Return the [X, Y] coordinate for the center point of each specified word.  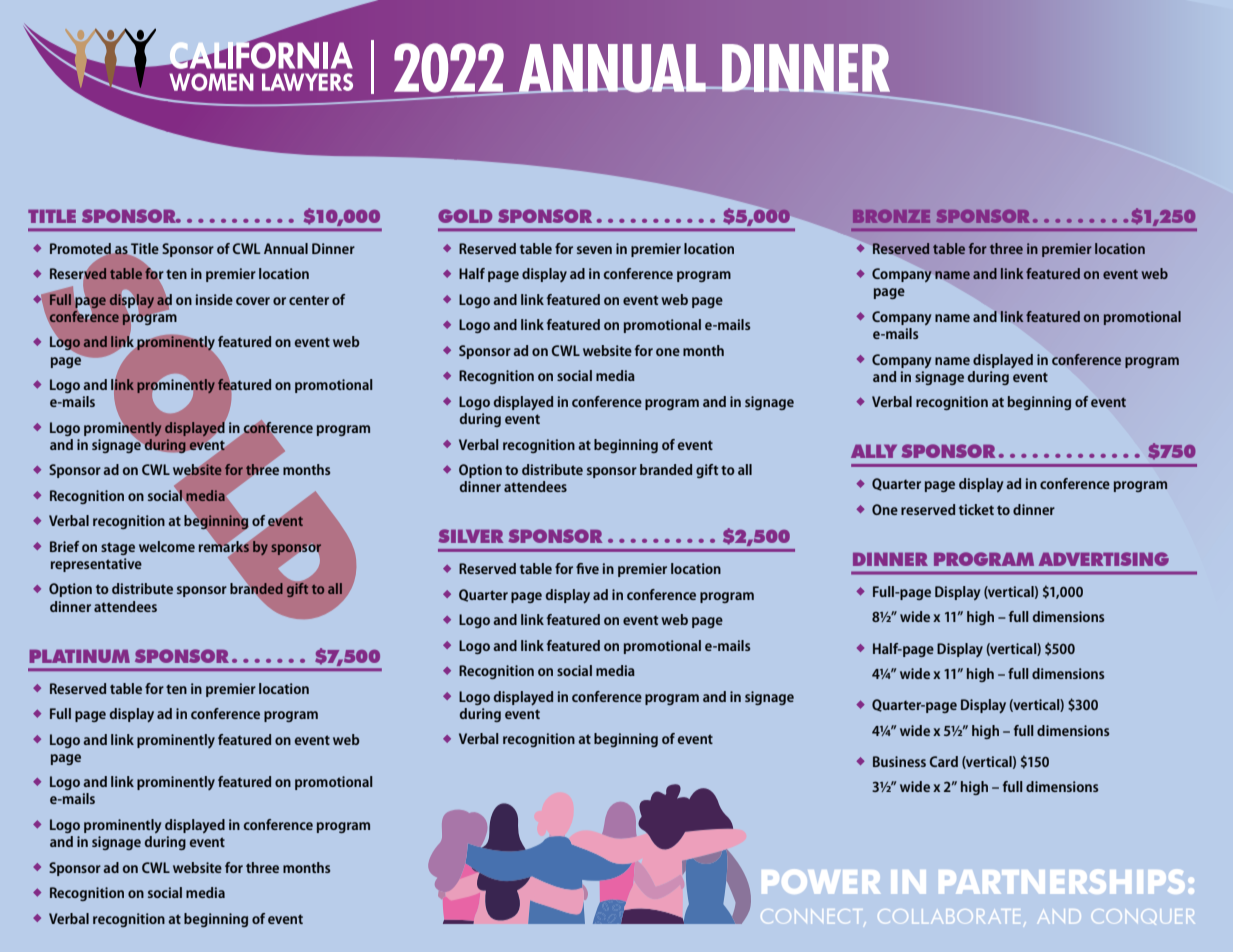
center [309, 300]
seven [594, 250]
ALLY [874, 451]
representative [96, 565]
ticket [976, 509]
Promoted [81, 249]
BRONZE [891, 216]
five [587, 568]
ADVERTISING [1104, 559]
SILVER [471, 536]
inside [214, 299]
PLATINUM [79, 656]
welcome [167, 546]
